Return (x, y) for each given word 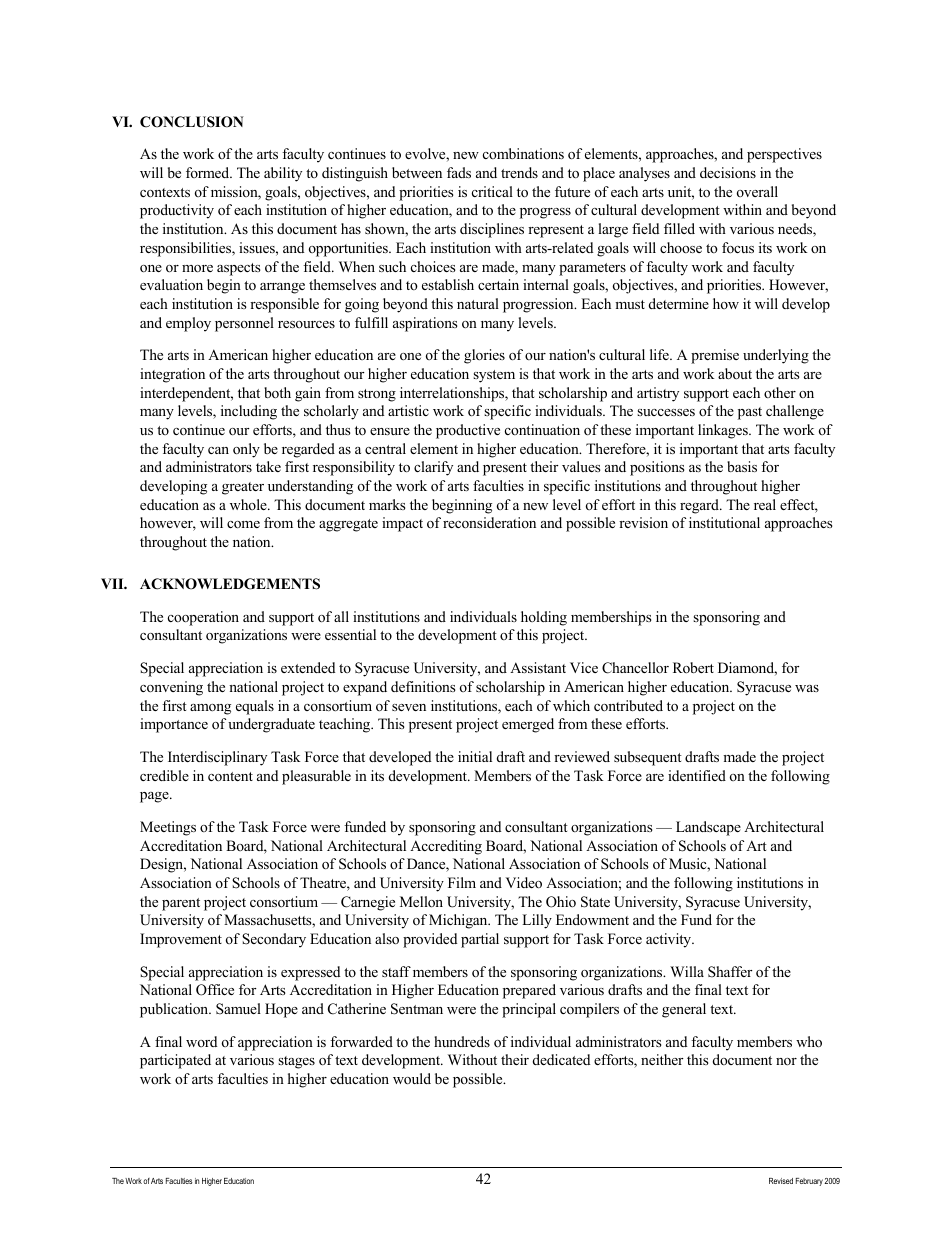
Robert (693, 667)
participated (175, 1061)
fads (459, 172)
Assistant (538, 667)
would (412, 1078)
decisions (728, 172)
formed (209, 172)
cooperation (203, 618)
